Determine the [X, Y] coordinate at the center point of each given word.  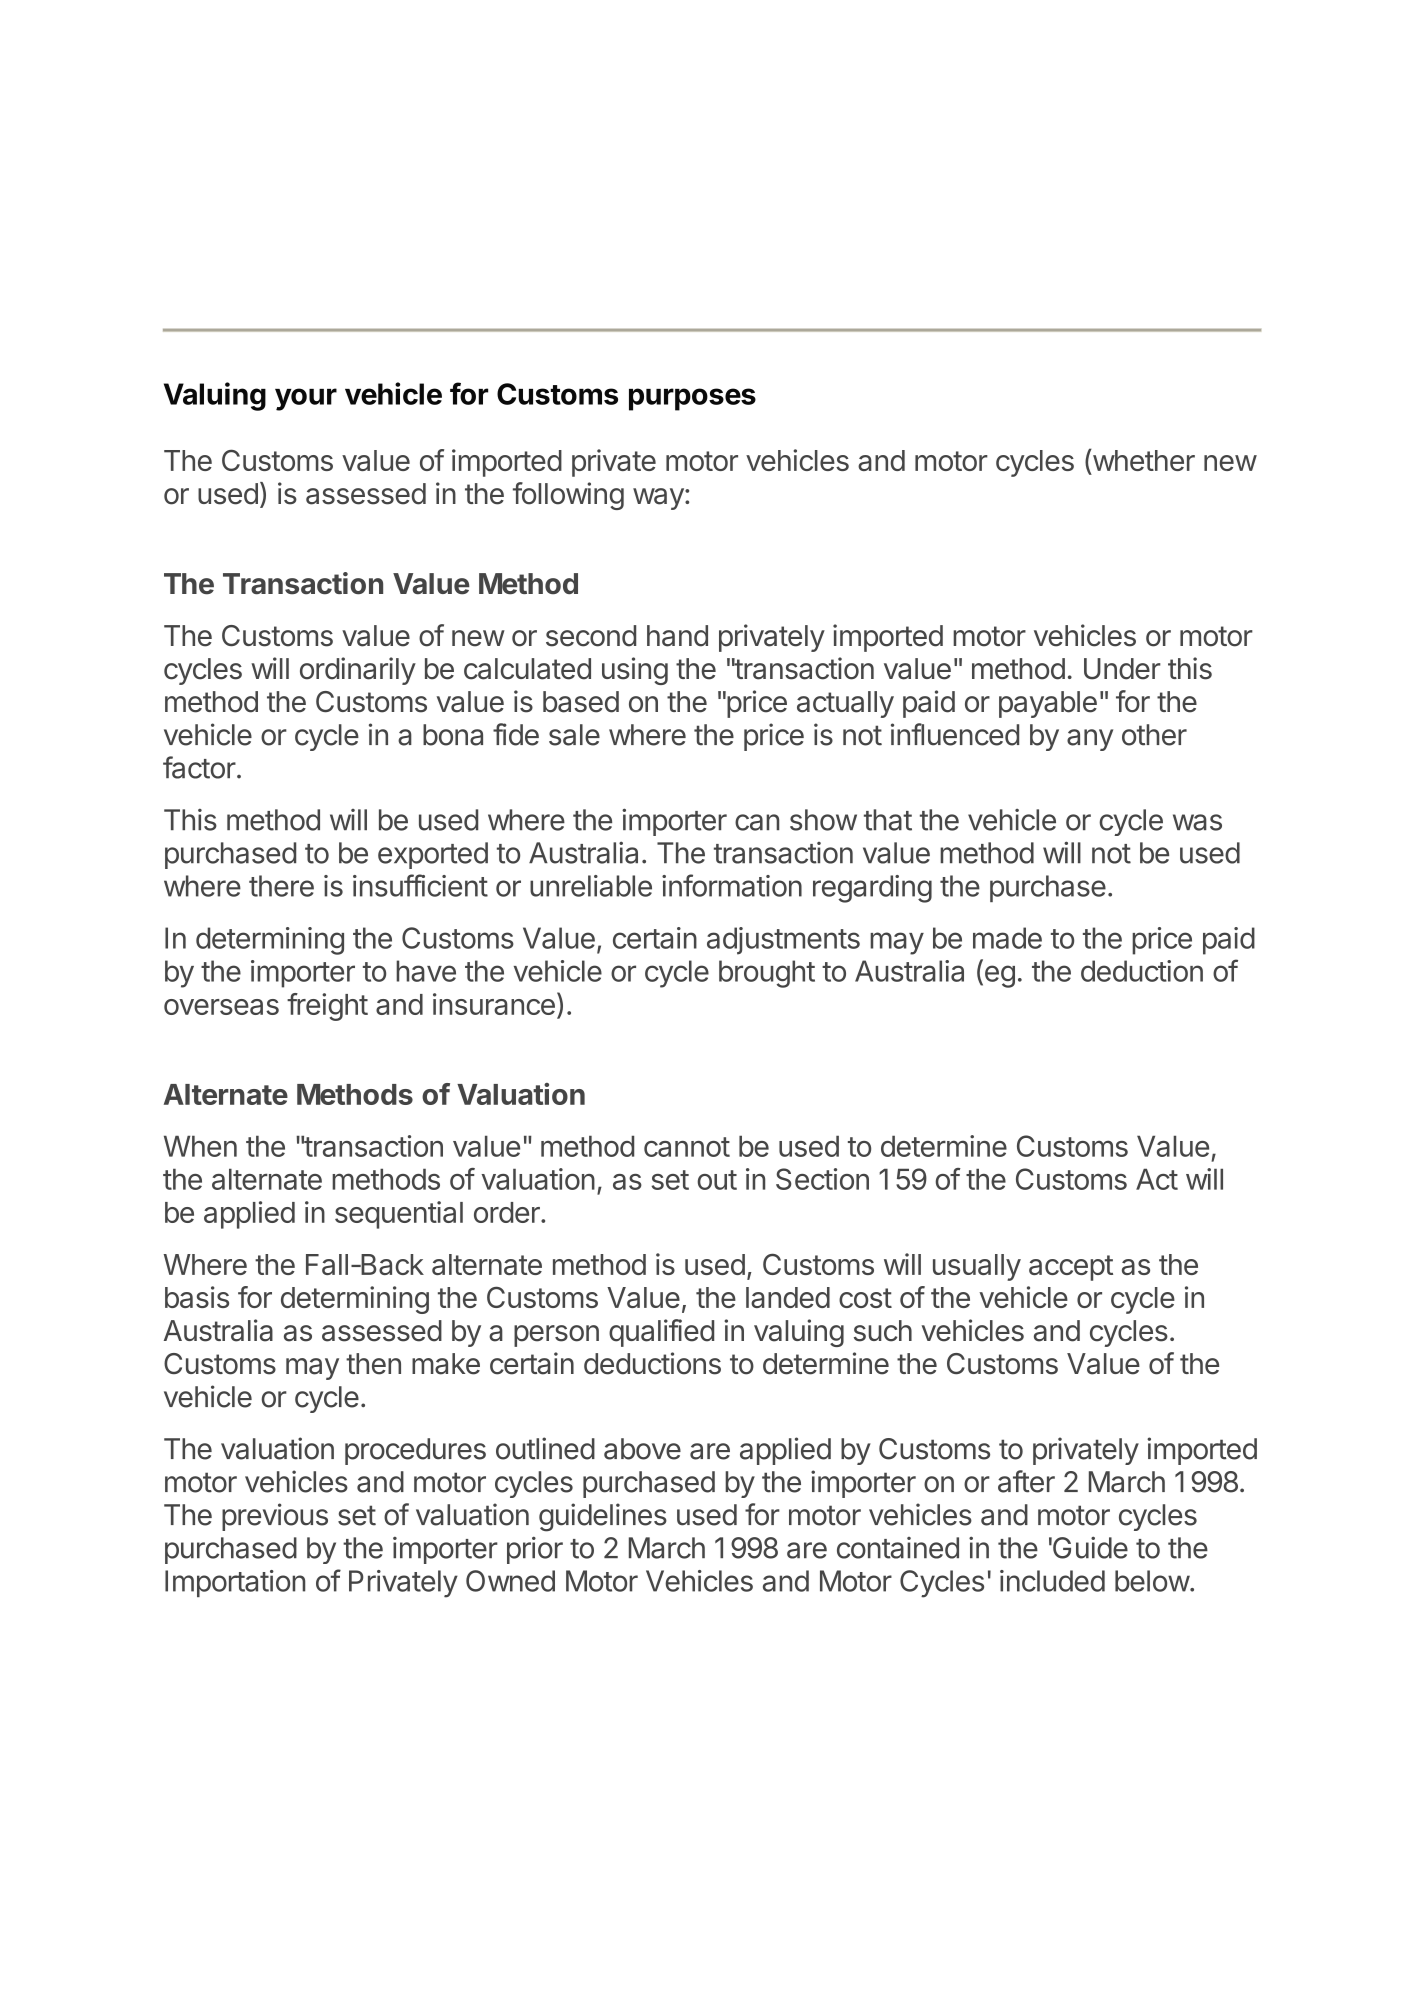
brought [767, 974]
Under [1122, 669]
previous [275, 1517]
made [1007, 938]
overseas [221, 1007]
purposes [692, 399]
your [306, 399]
